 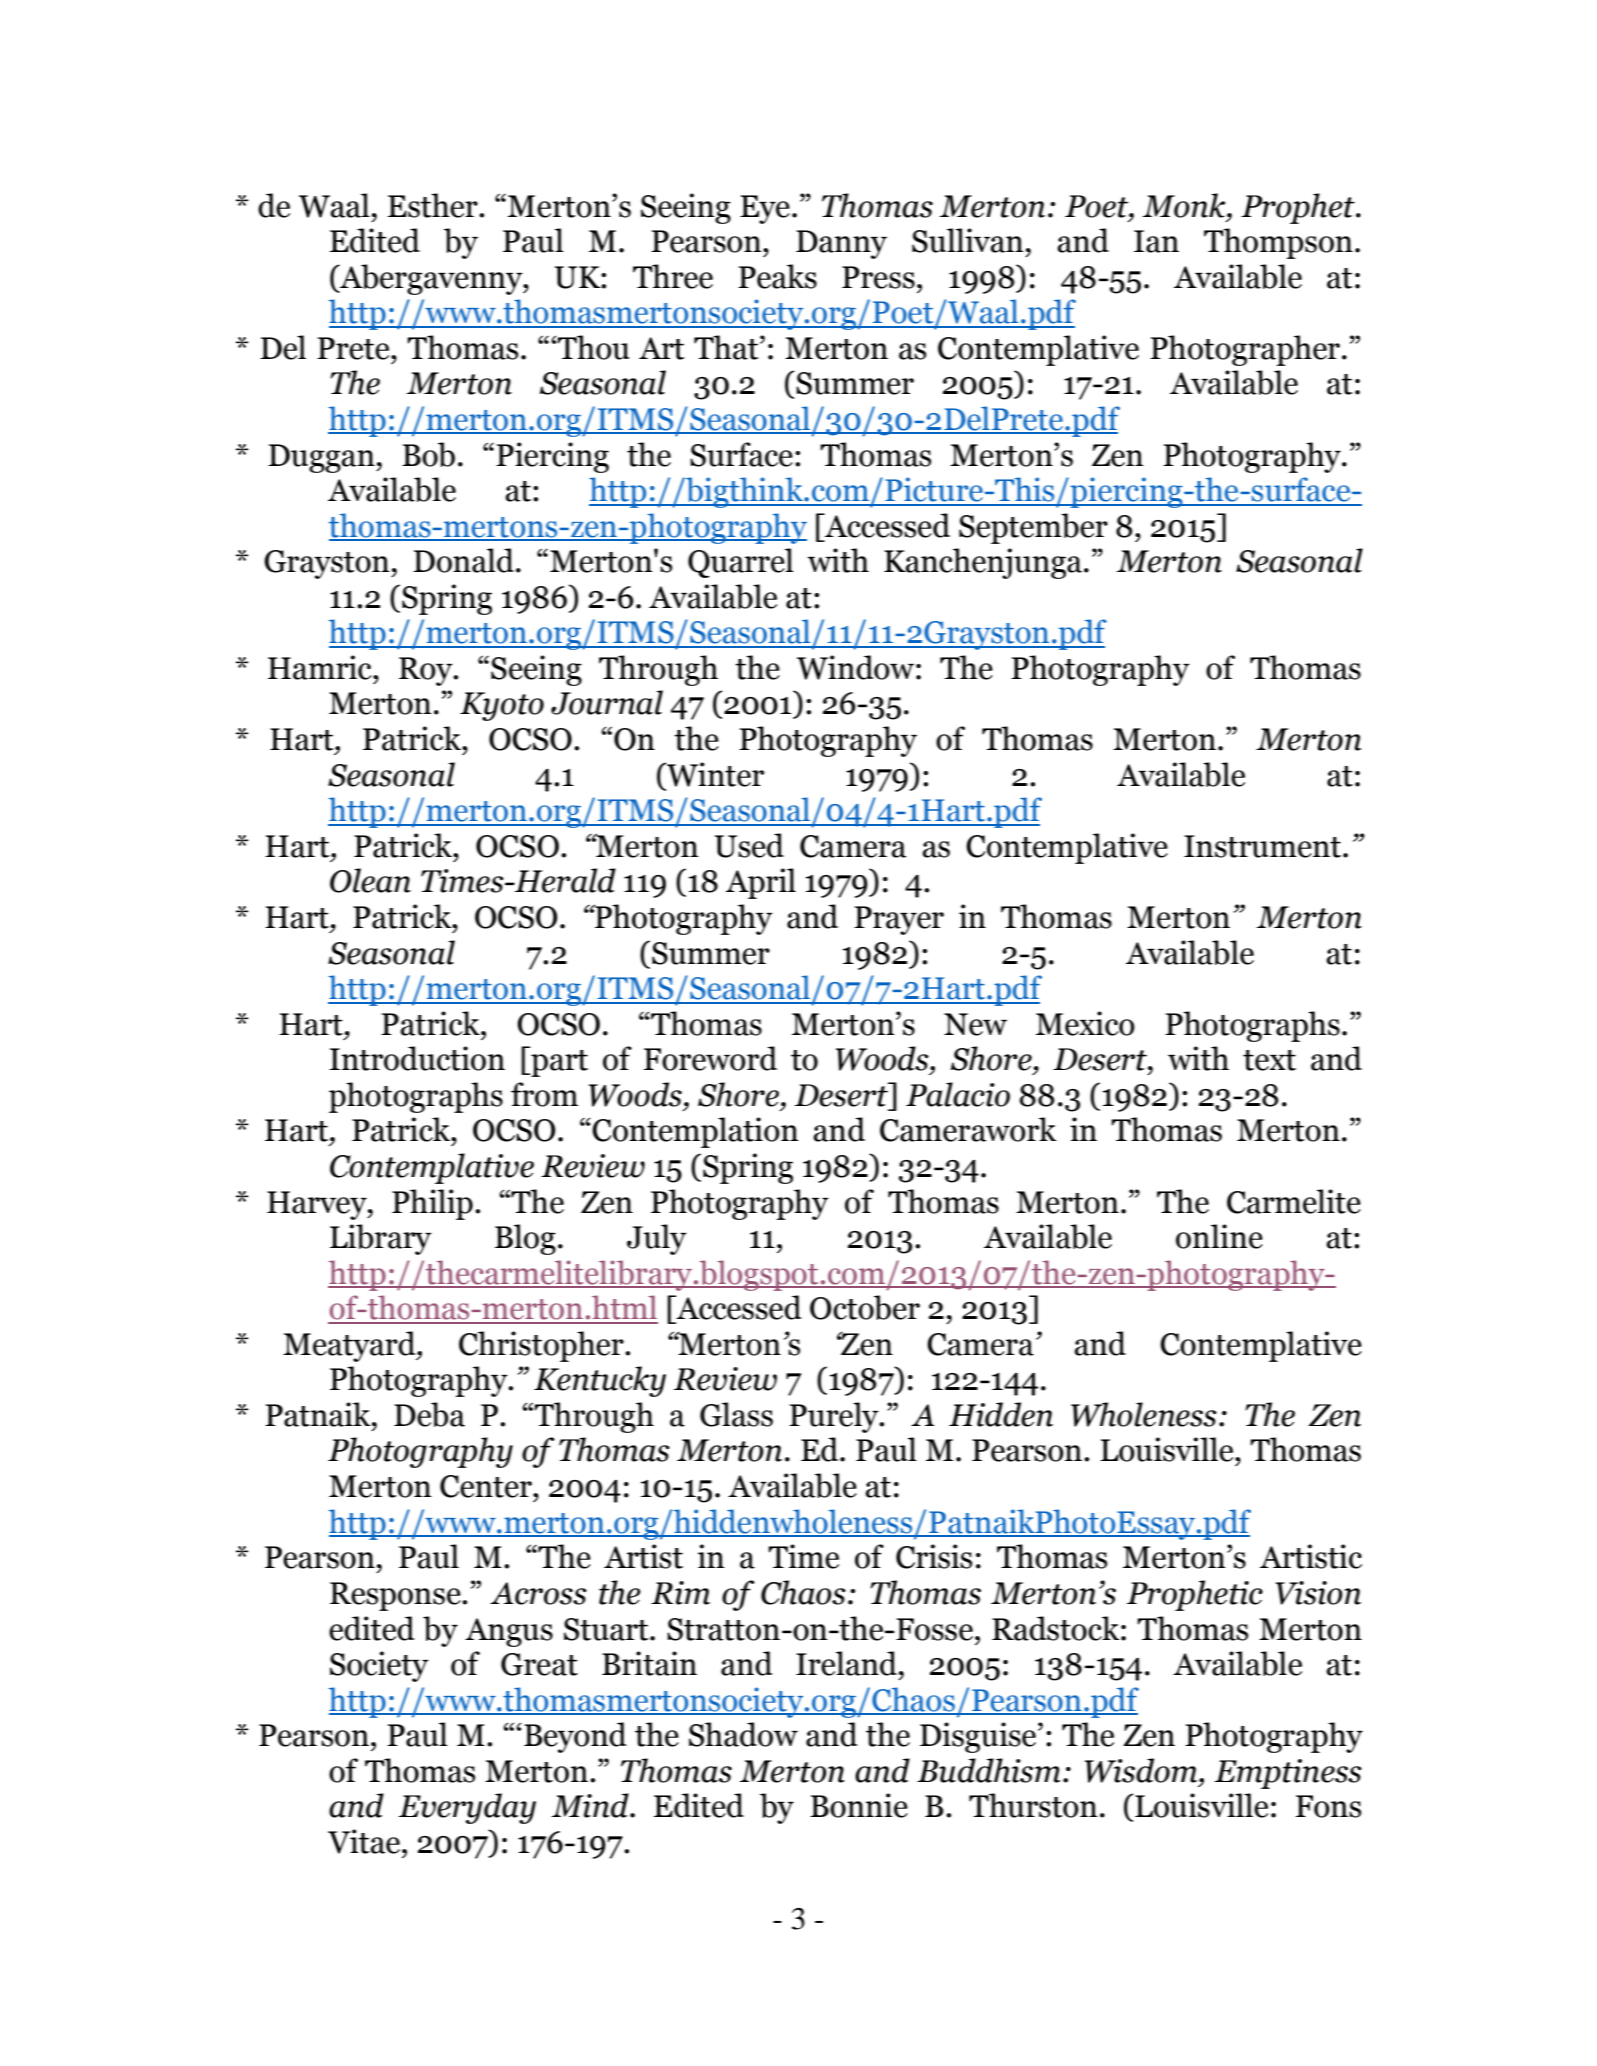 I want to click on Ian, so click(x=1156, y=241).
